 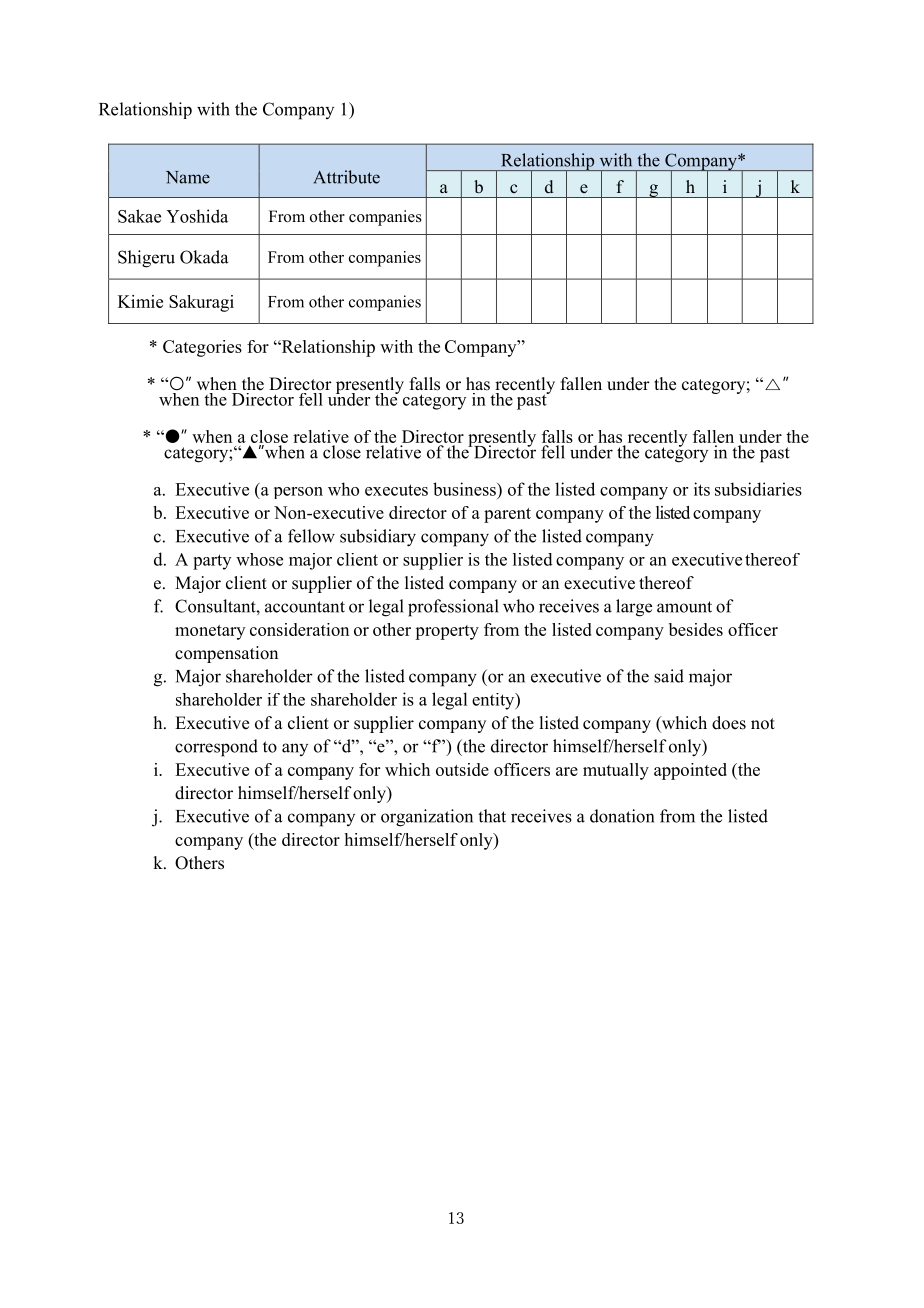 What do you see at coordinates (298, 493) in the screenshot?
I see `person` at bounding box center [298, 493].
